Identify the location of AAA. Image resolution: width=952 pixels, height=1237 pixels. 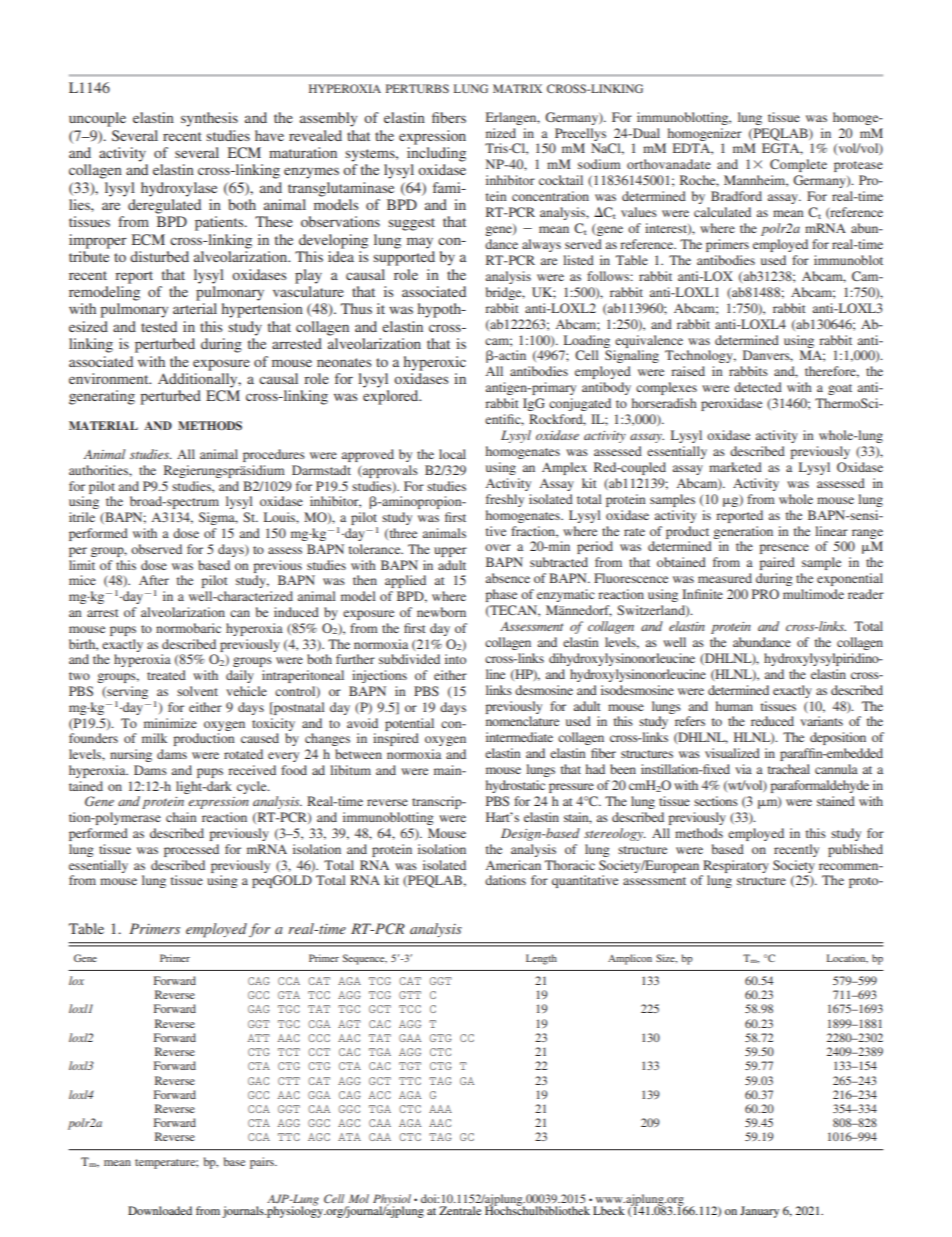
(440, 1109).
